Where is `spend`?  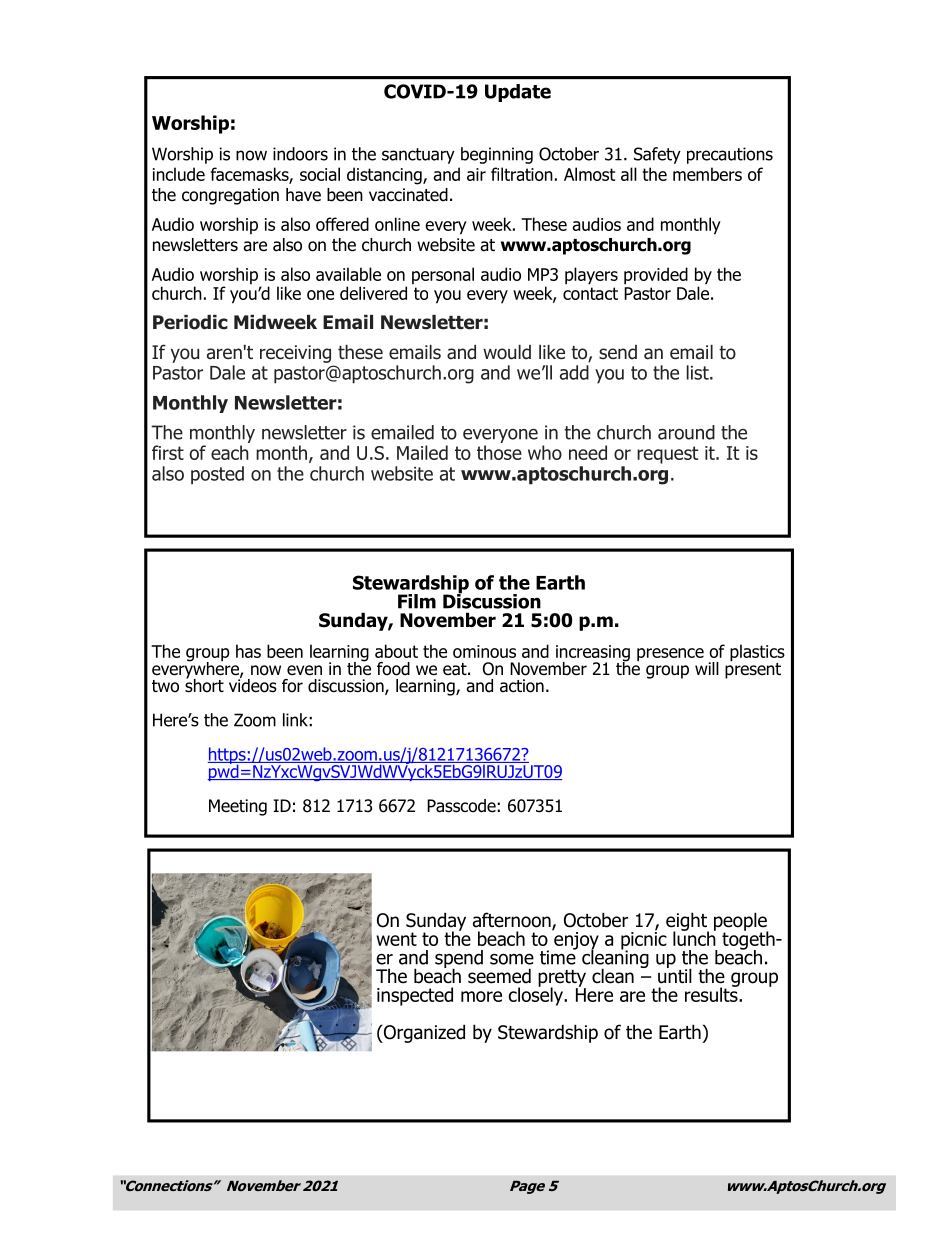 spend is located at coordinates (459, 960).
